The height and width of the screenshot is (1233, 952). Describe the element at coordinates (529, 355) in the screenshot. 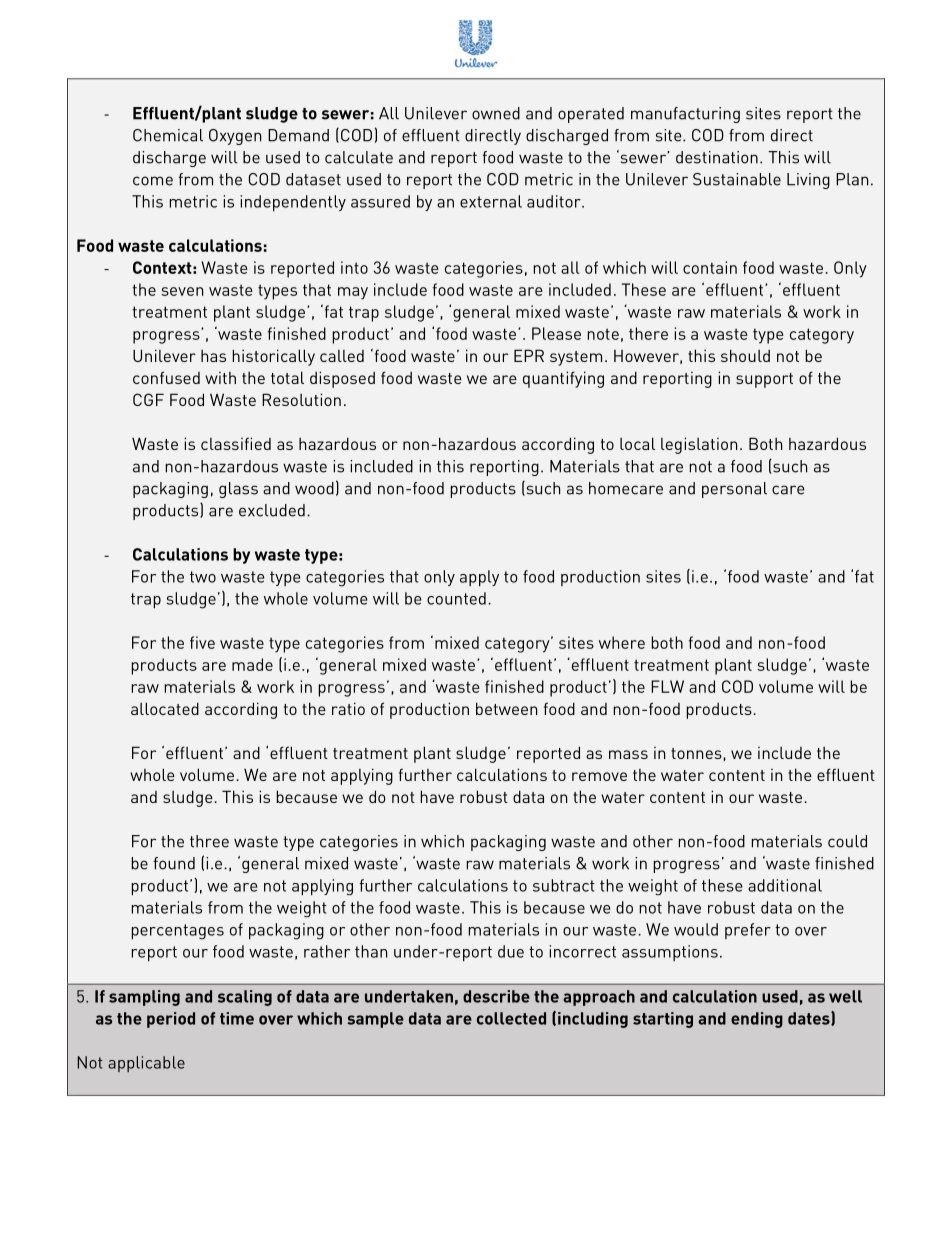

I see `EPR` at that location.
